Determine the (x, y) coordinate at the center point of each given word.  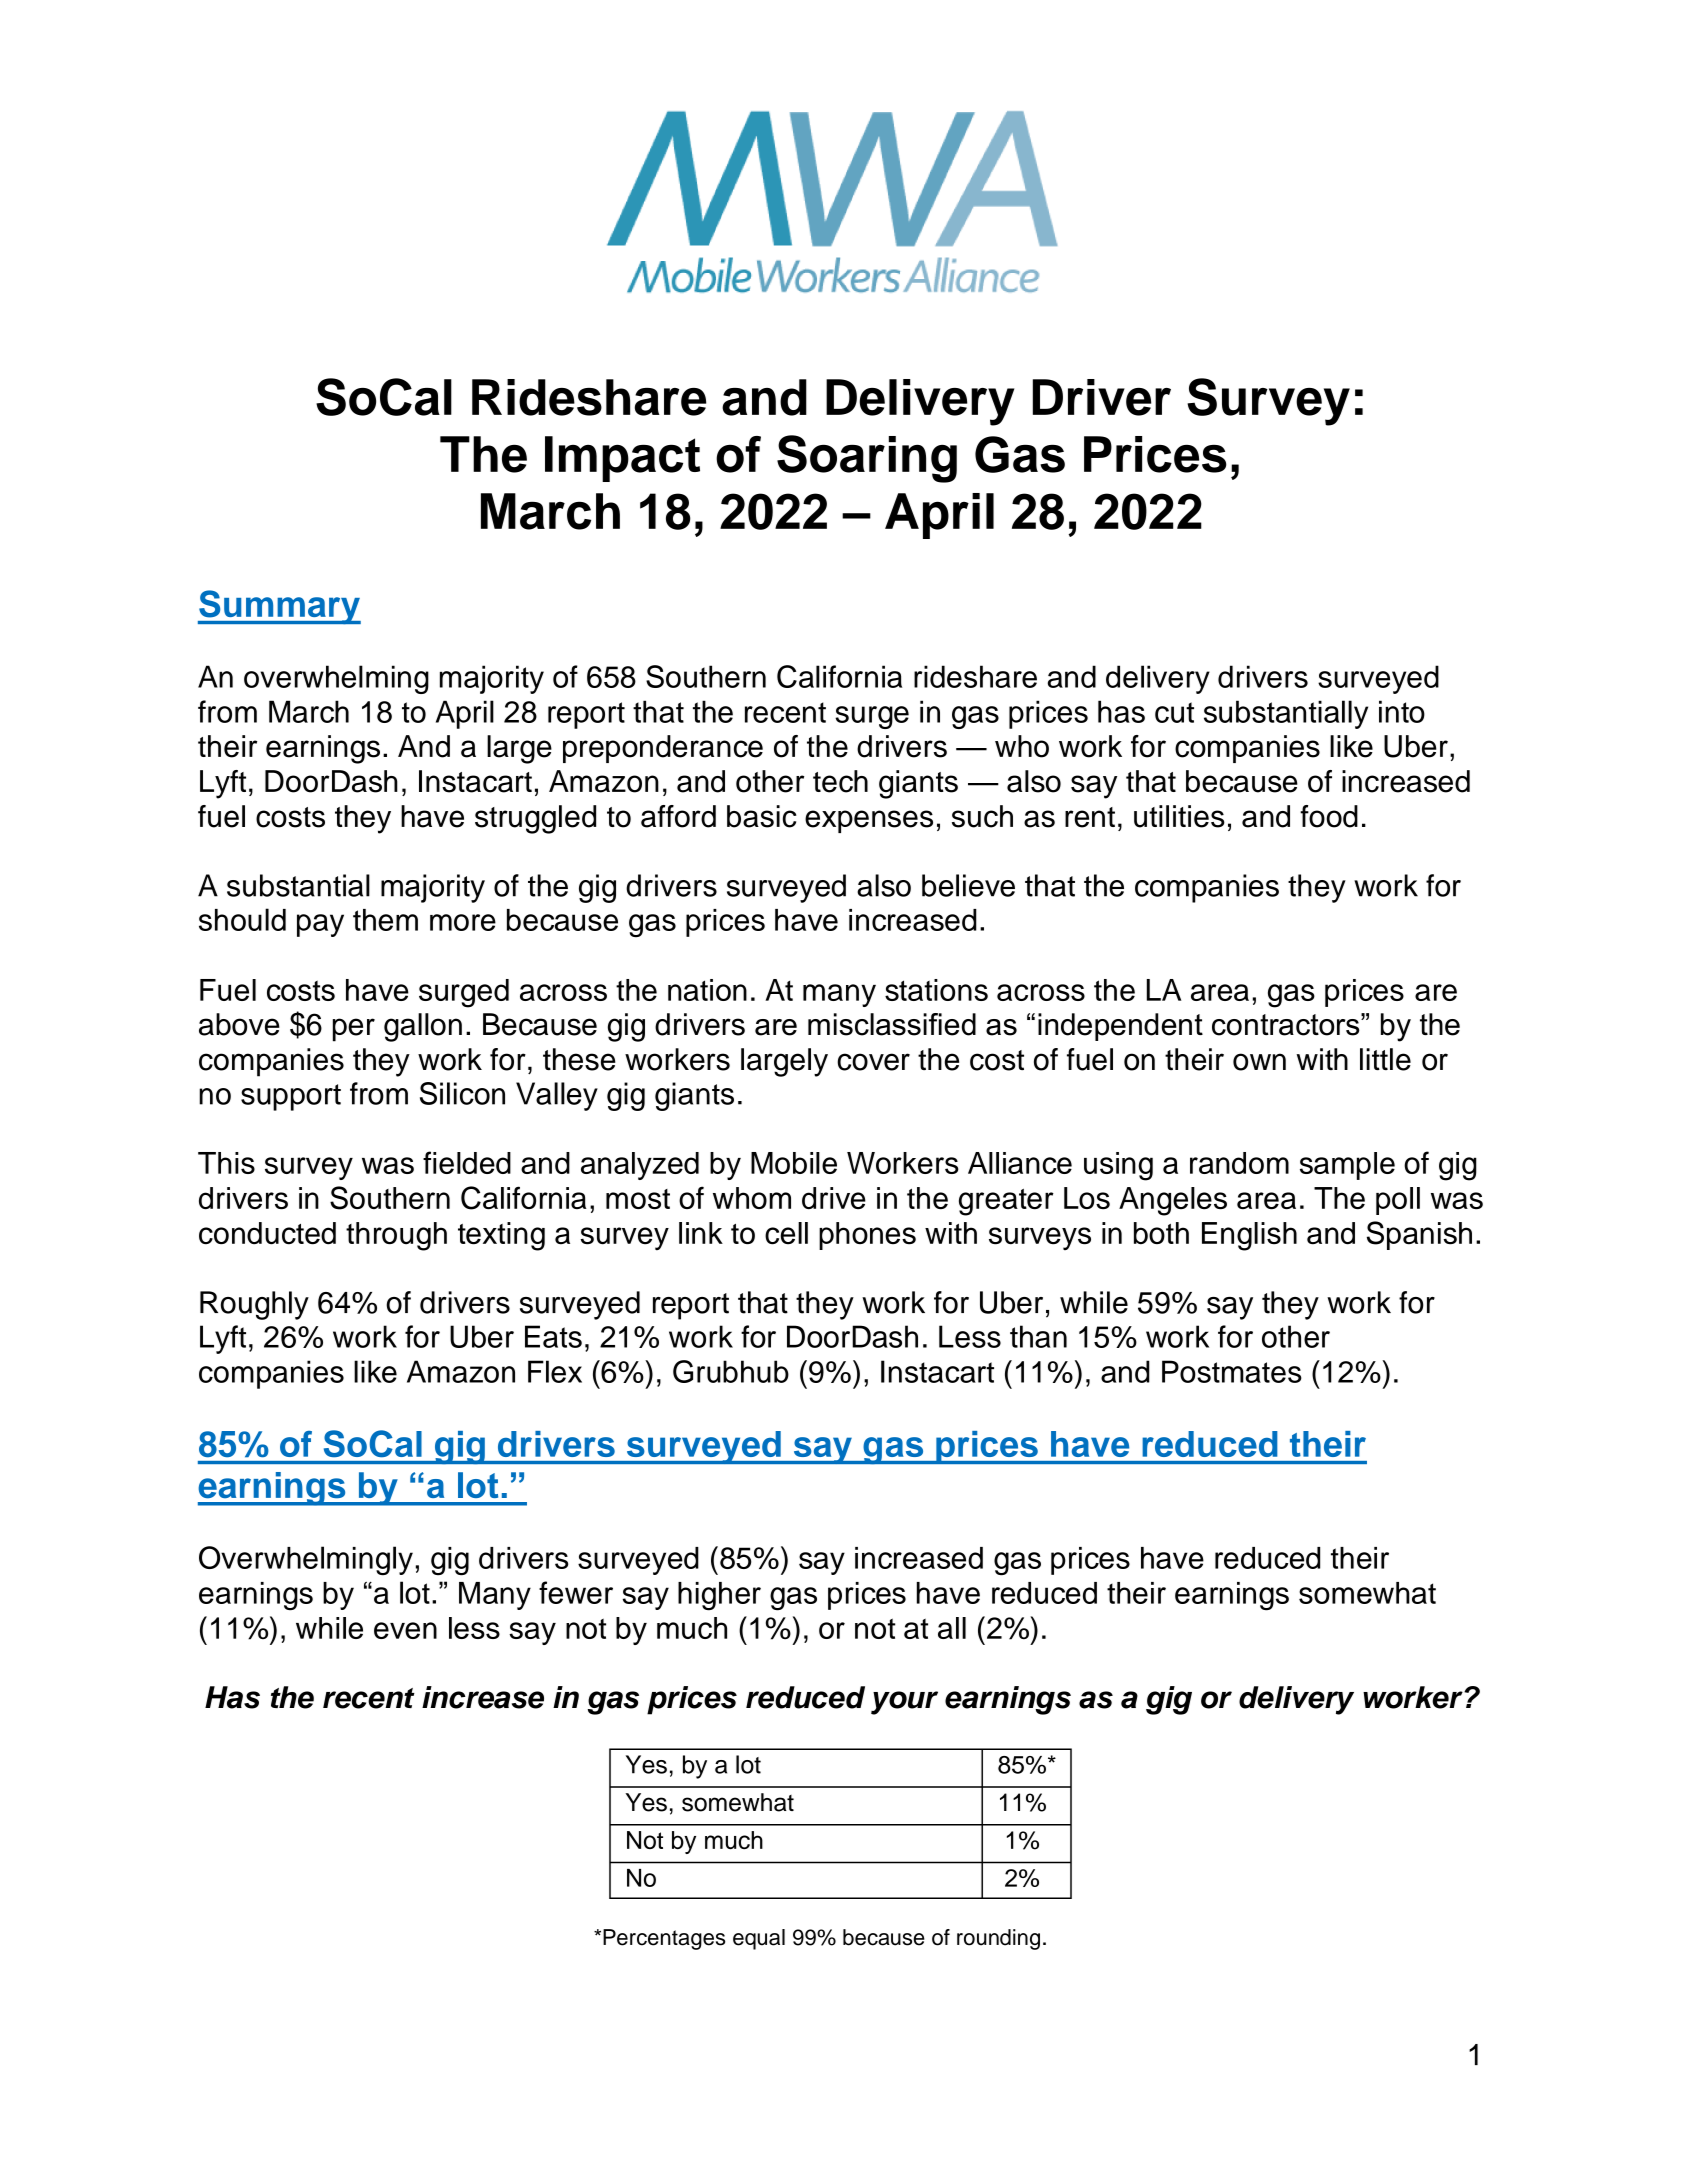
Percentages (664, 1939)
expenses (869, 821)
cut (1174, 712)
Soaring (867, 459)
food (1329, 816)
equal (759, 1939)
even (405, 1630)
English (1249, 1236)
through (396, 1236)
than (1038, 1336)
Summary (279, 607)
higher (719, 1596)
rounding (998, 1939)
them (385, 920)
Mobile (794, 1163)
